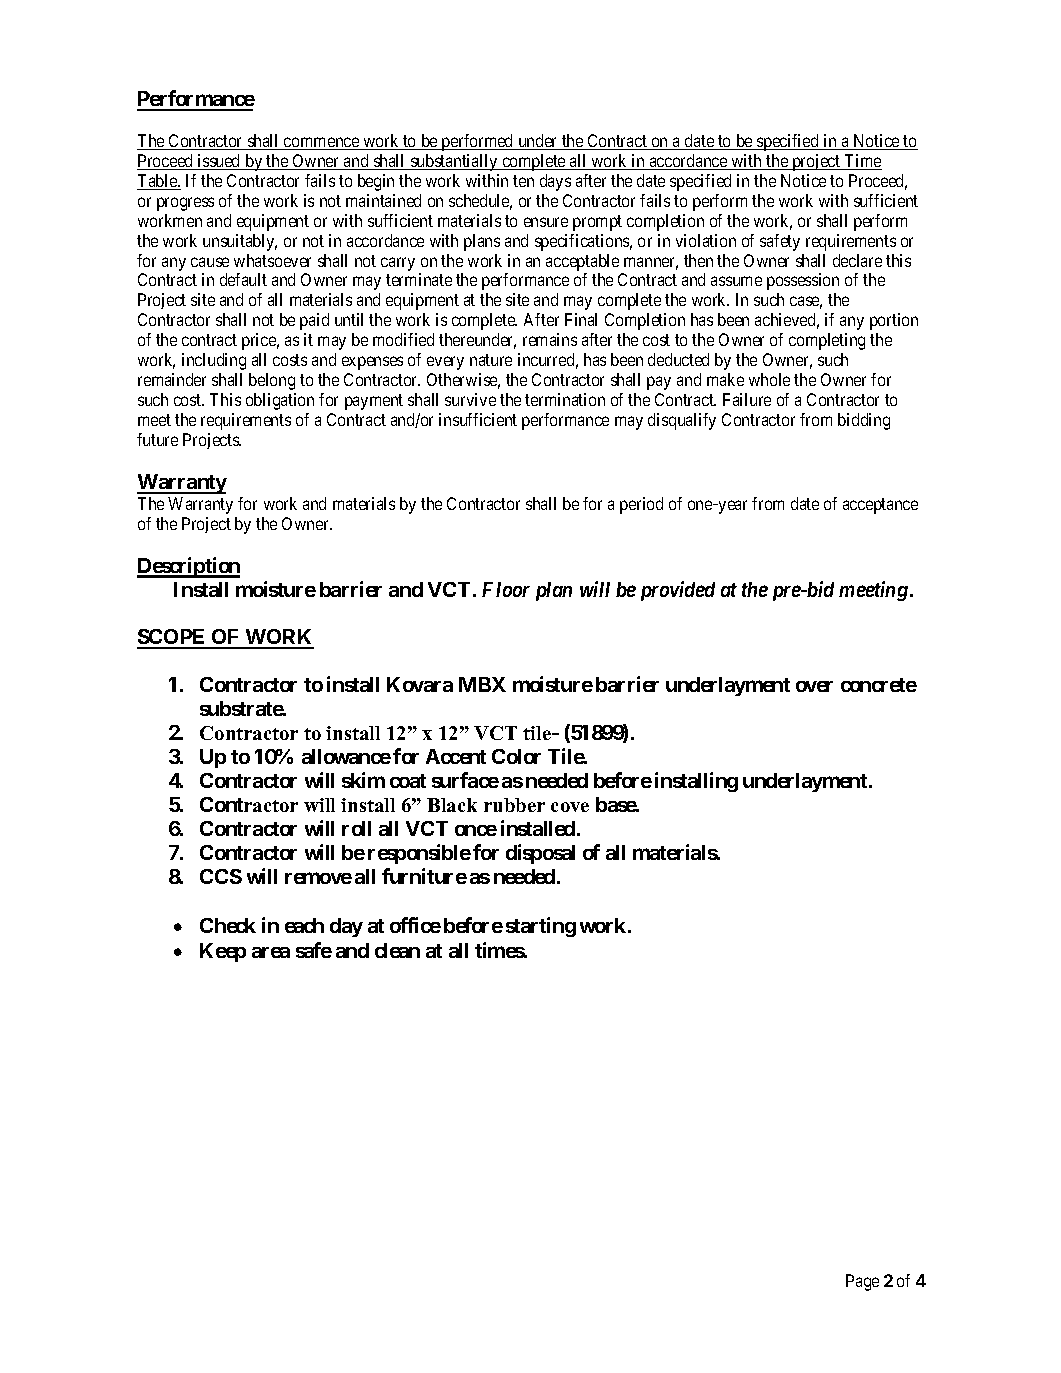 Image resolution: width=1061 pixels, height=1373 pixels. I want to click on area, so click(271, 952).
